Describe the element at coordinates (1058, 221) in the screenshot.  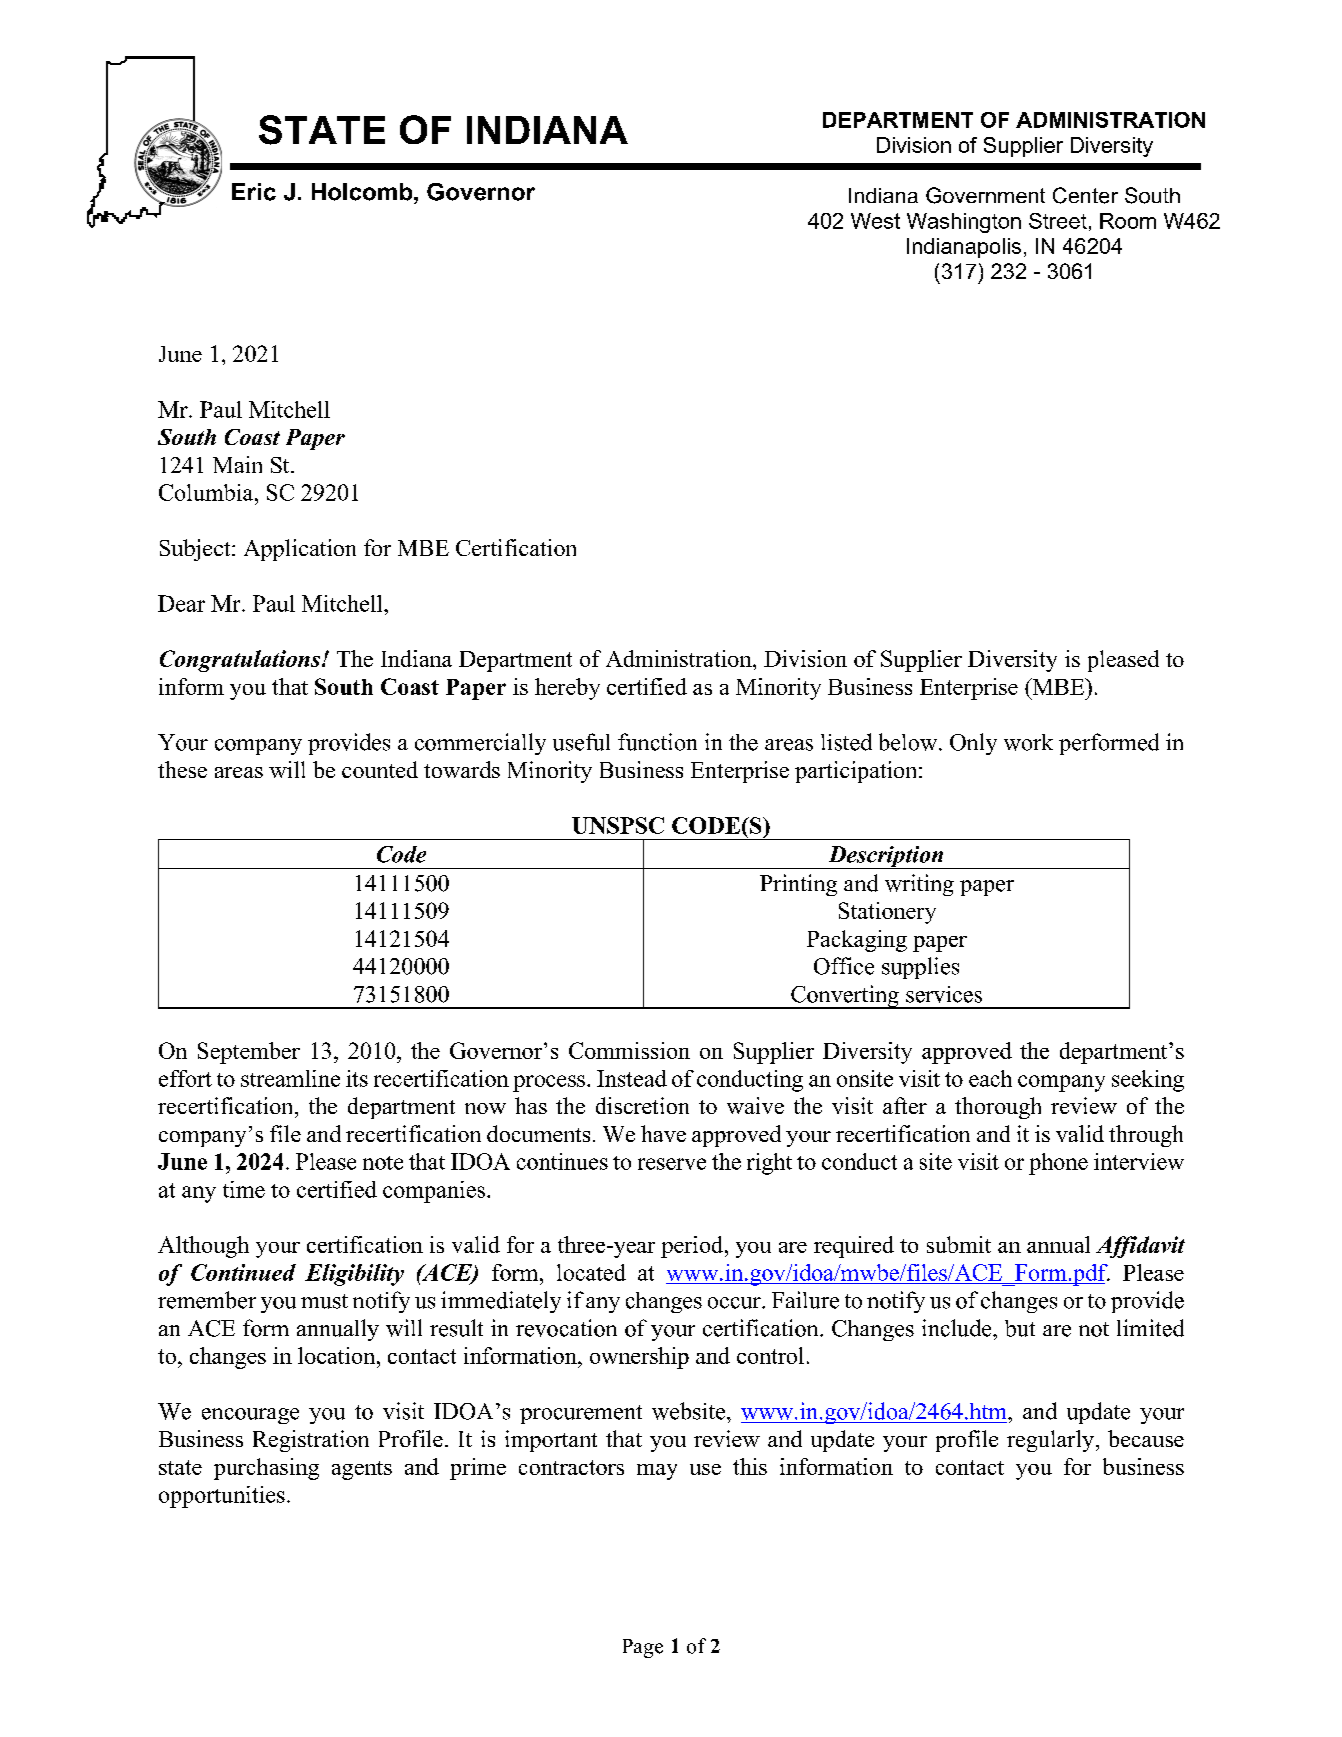
I see `Street` at that location.
